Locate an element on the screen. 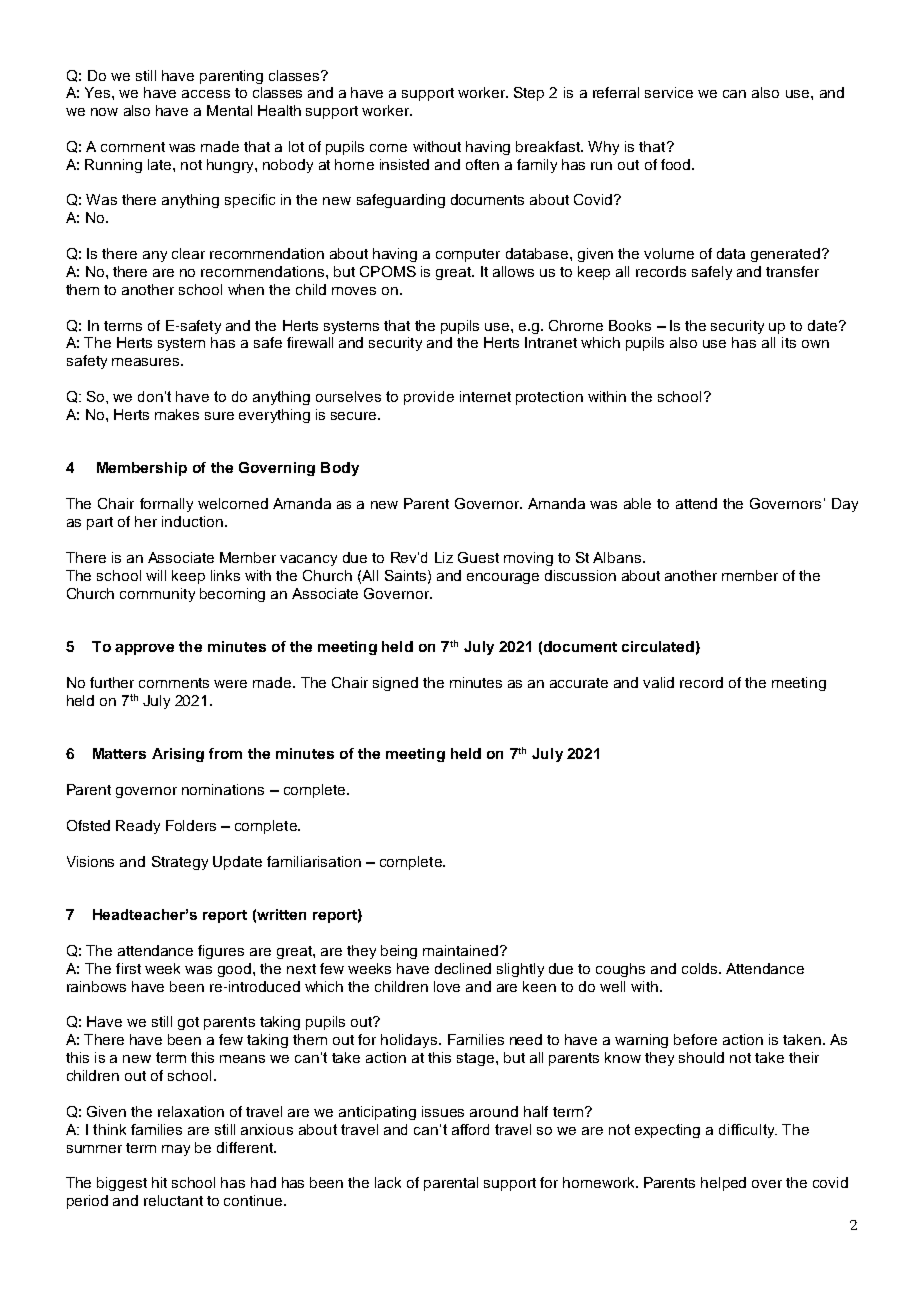 This screenshot has width=924, height=1308. induction is located at coordinates (192, 521).
